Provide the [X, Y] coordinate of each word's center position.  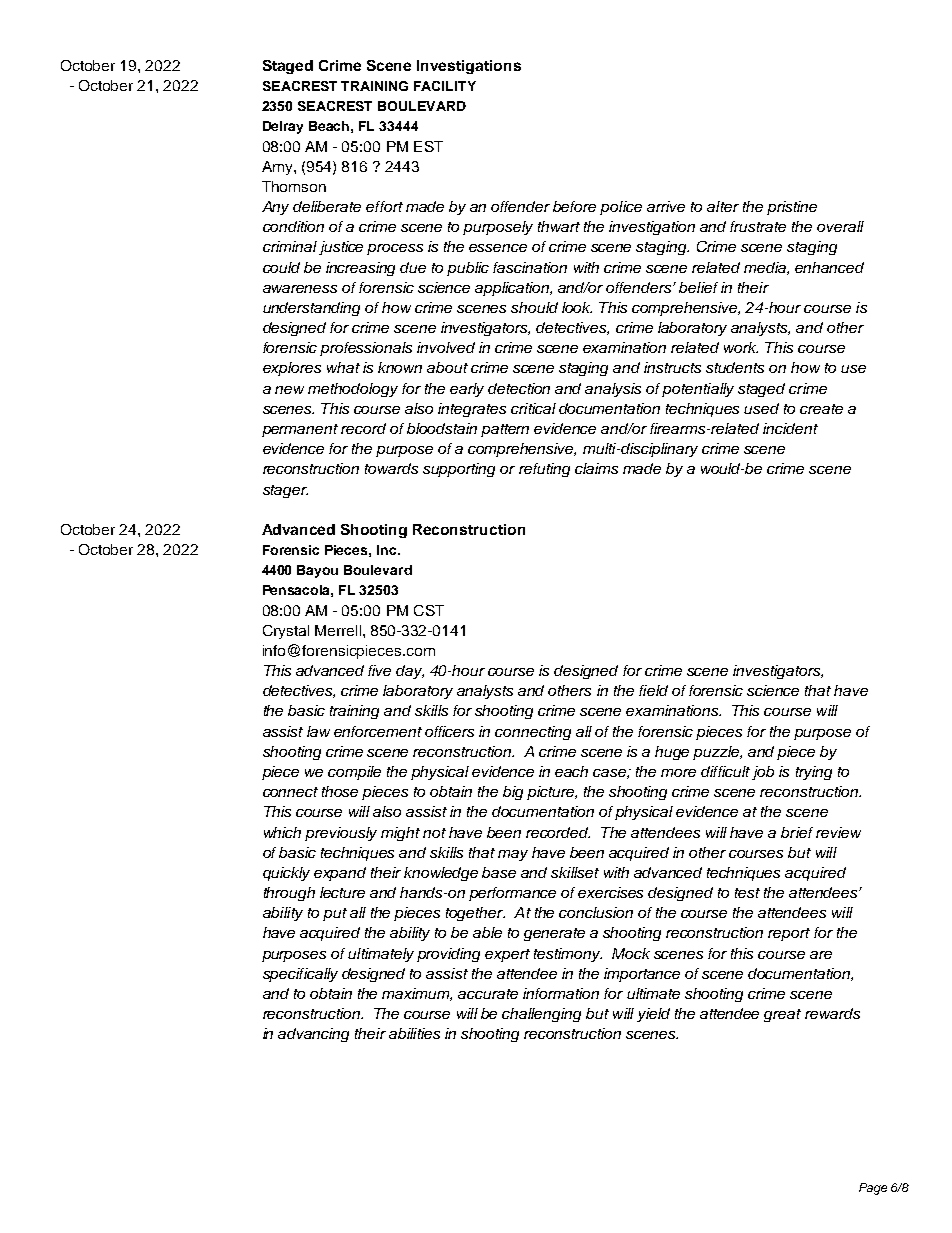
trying [814, 773]
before [574, 206]
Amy [278, 168]
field [653, 690]
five [379, 670]
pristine [792, 208]
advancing [313, 1035]
